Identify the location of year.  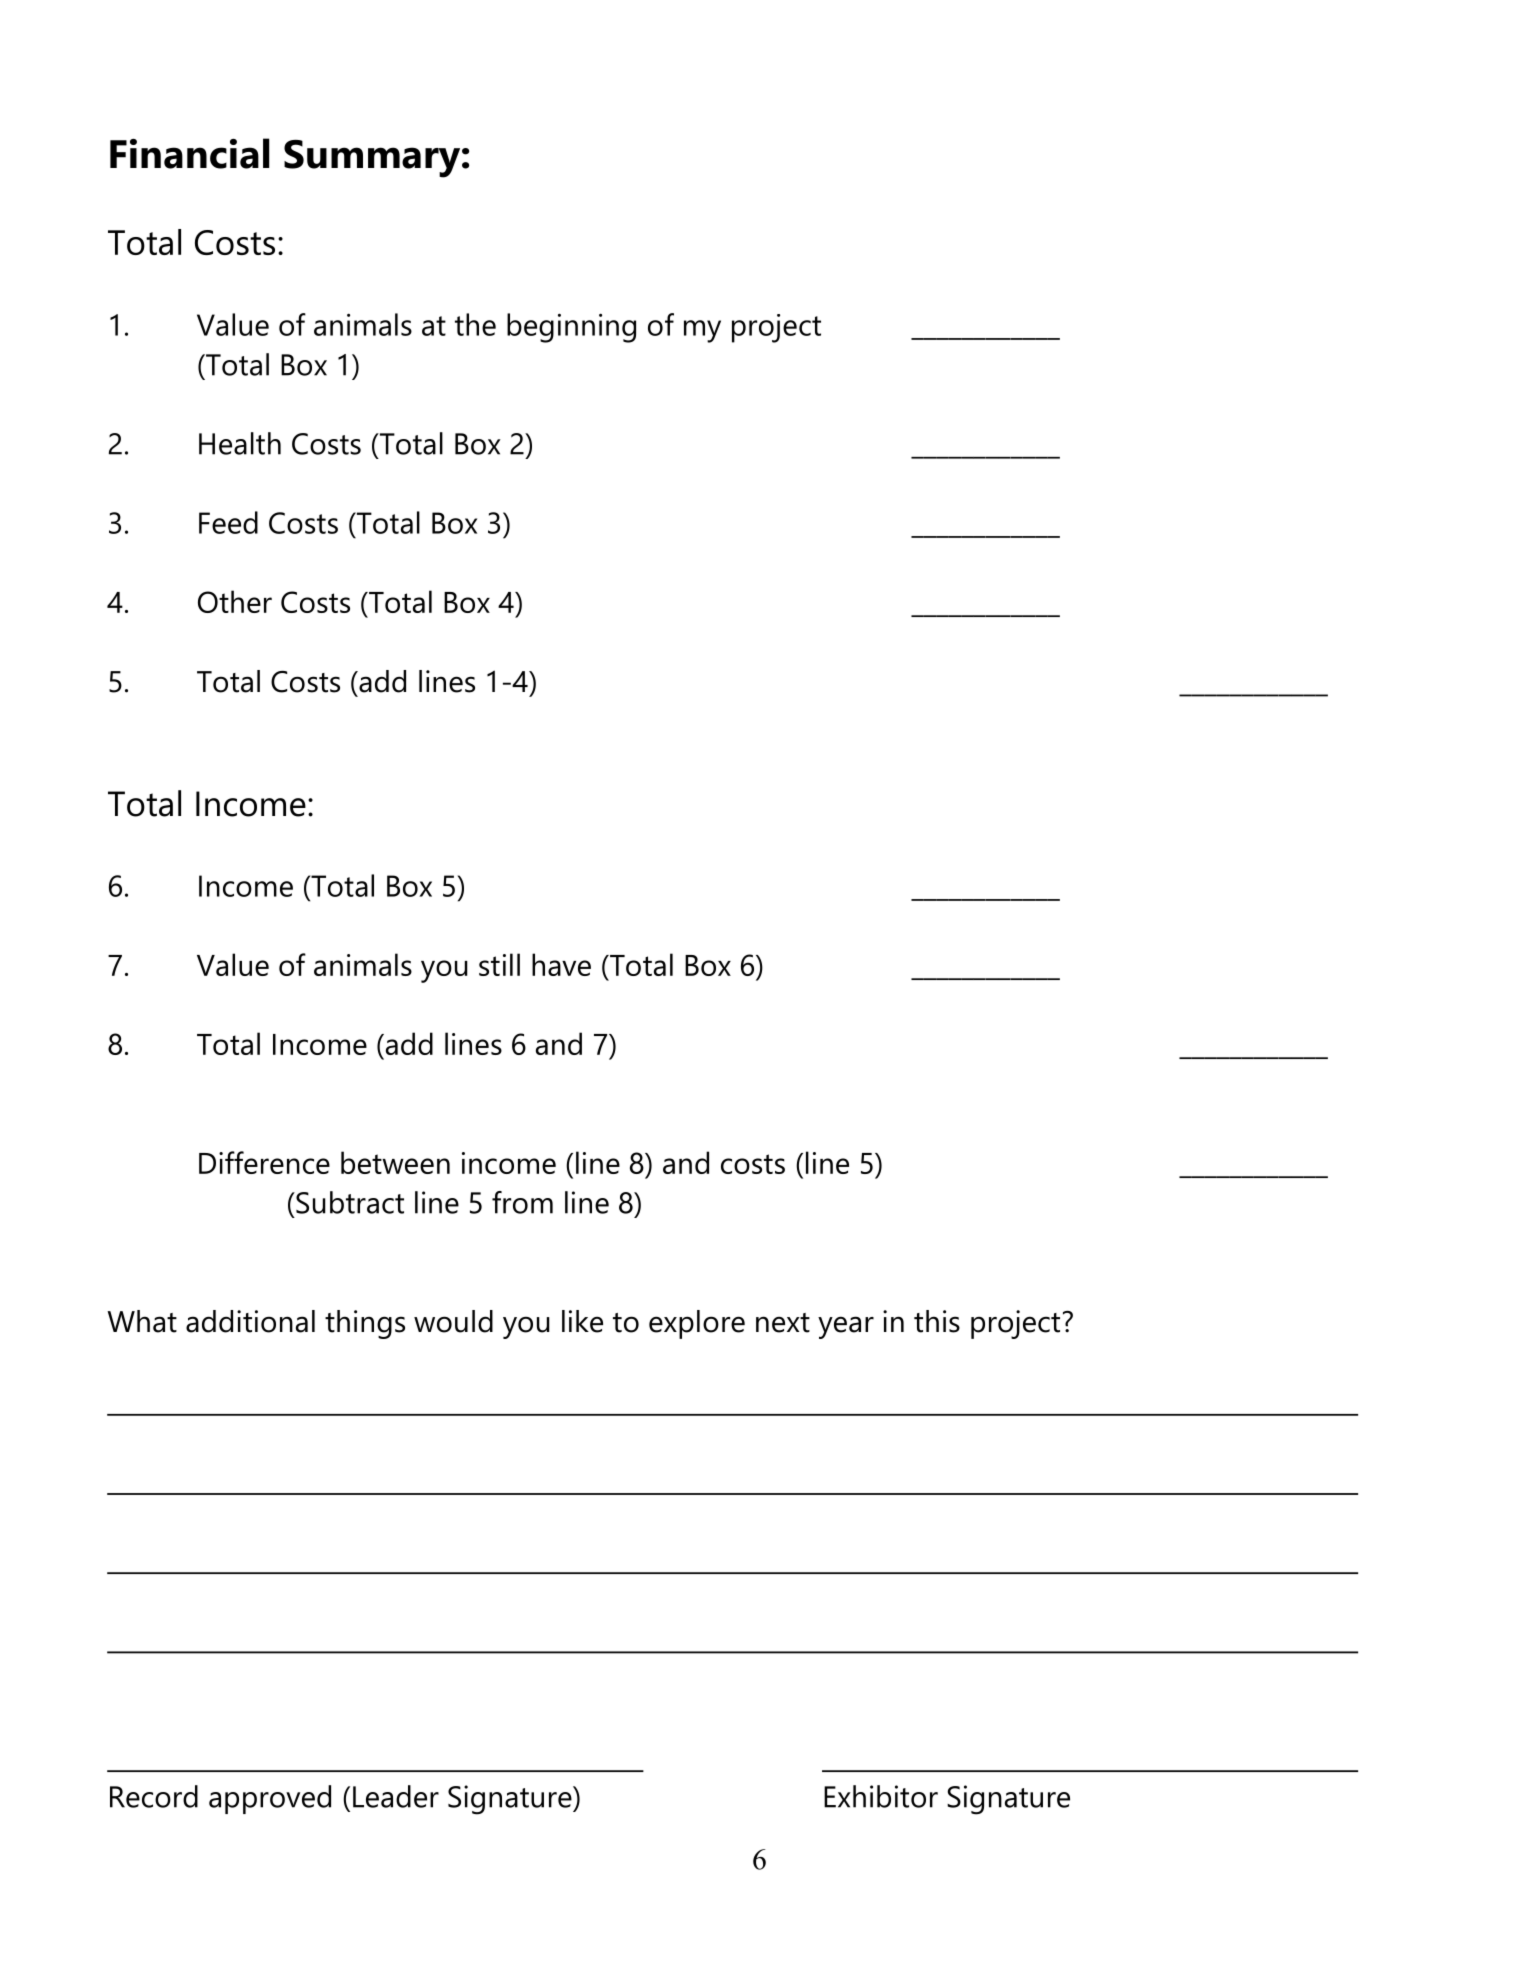
(846, 1327).
